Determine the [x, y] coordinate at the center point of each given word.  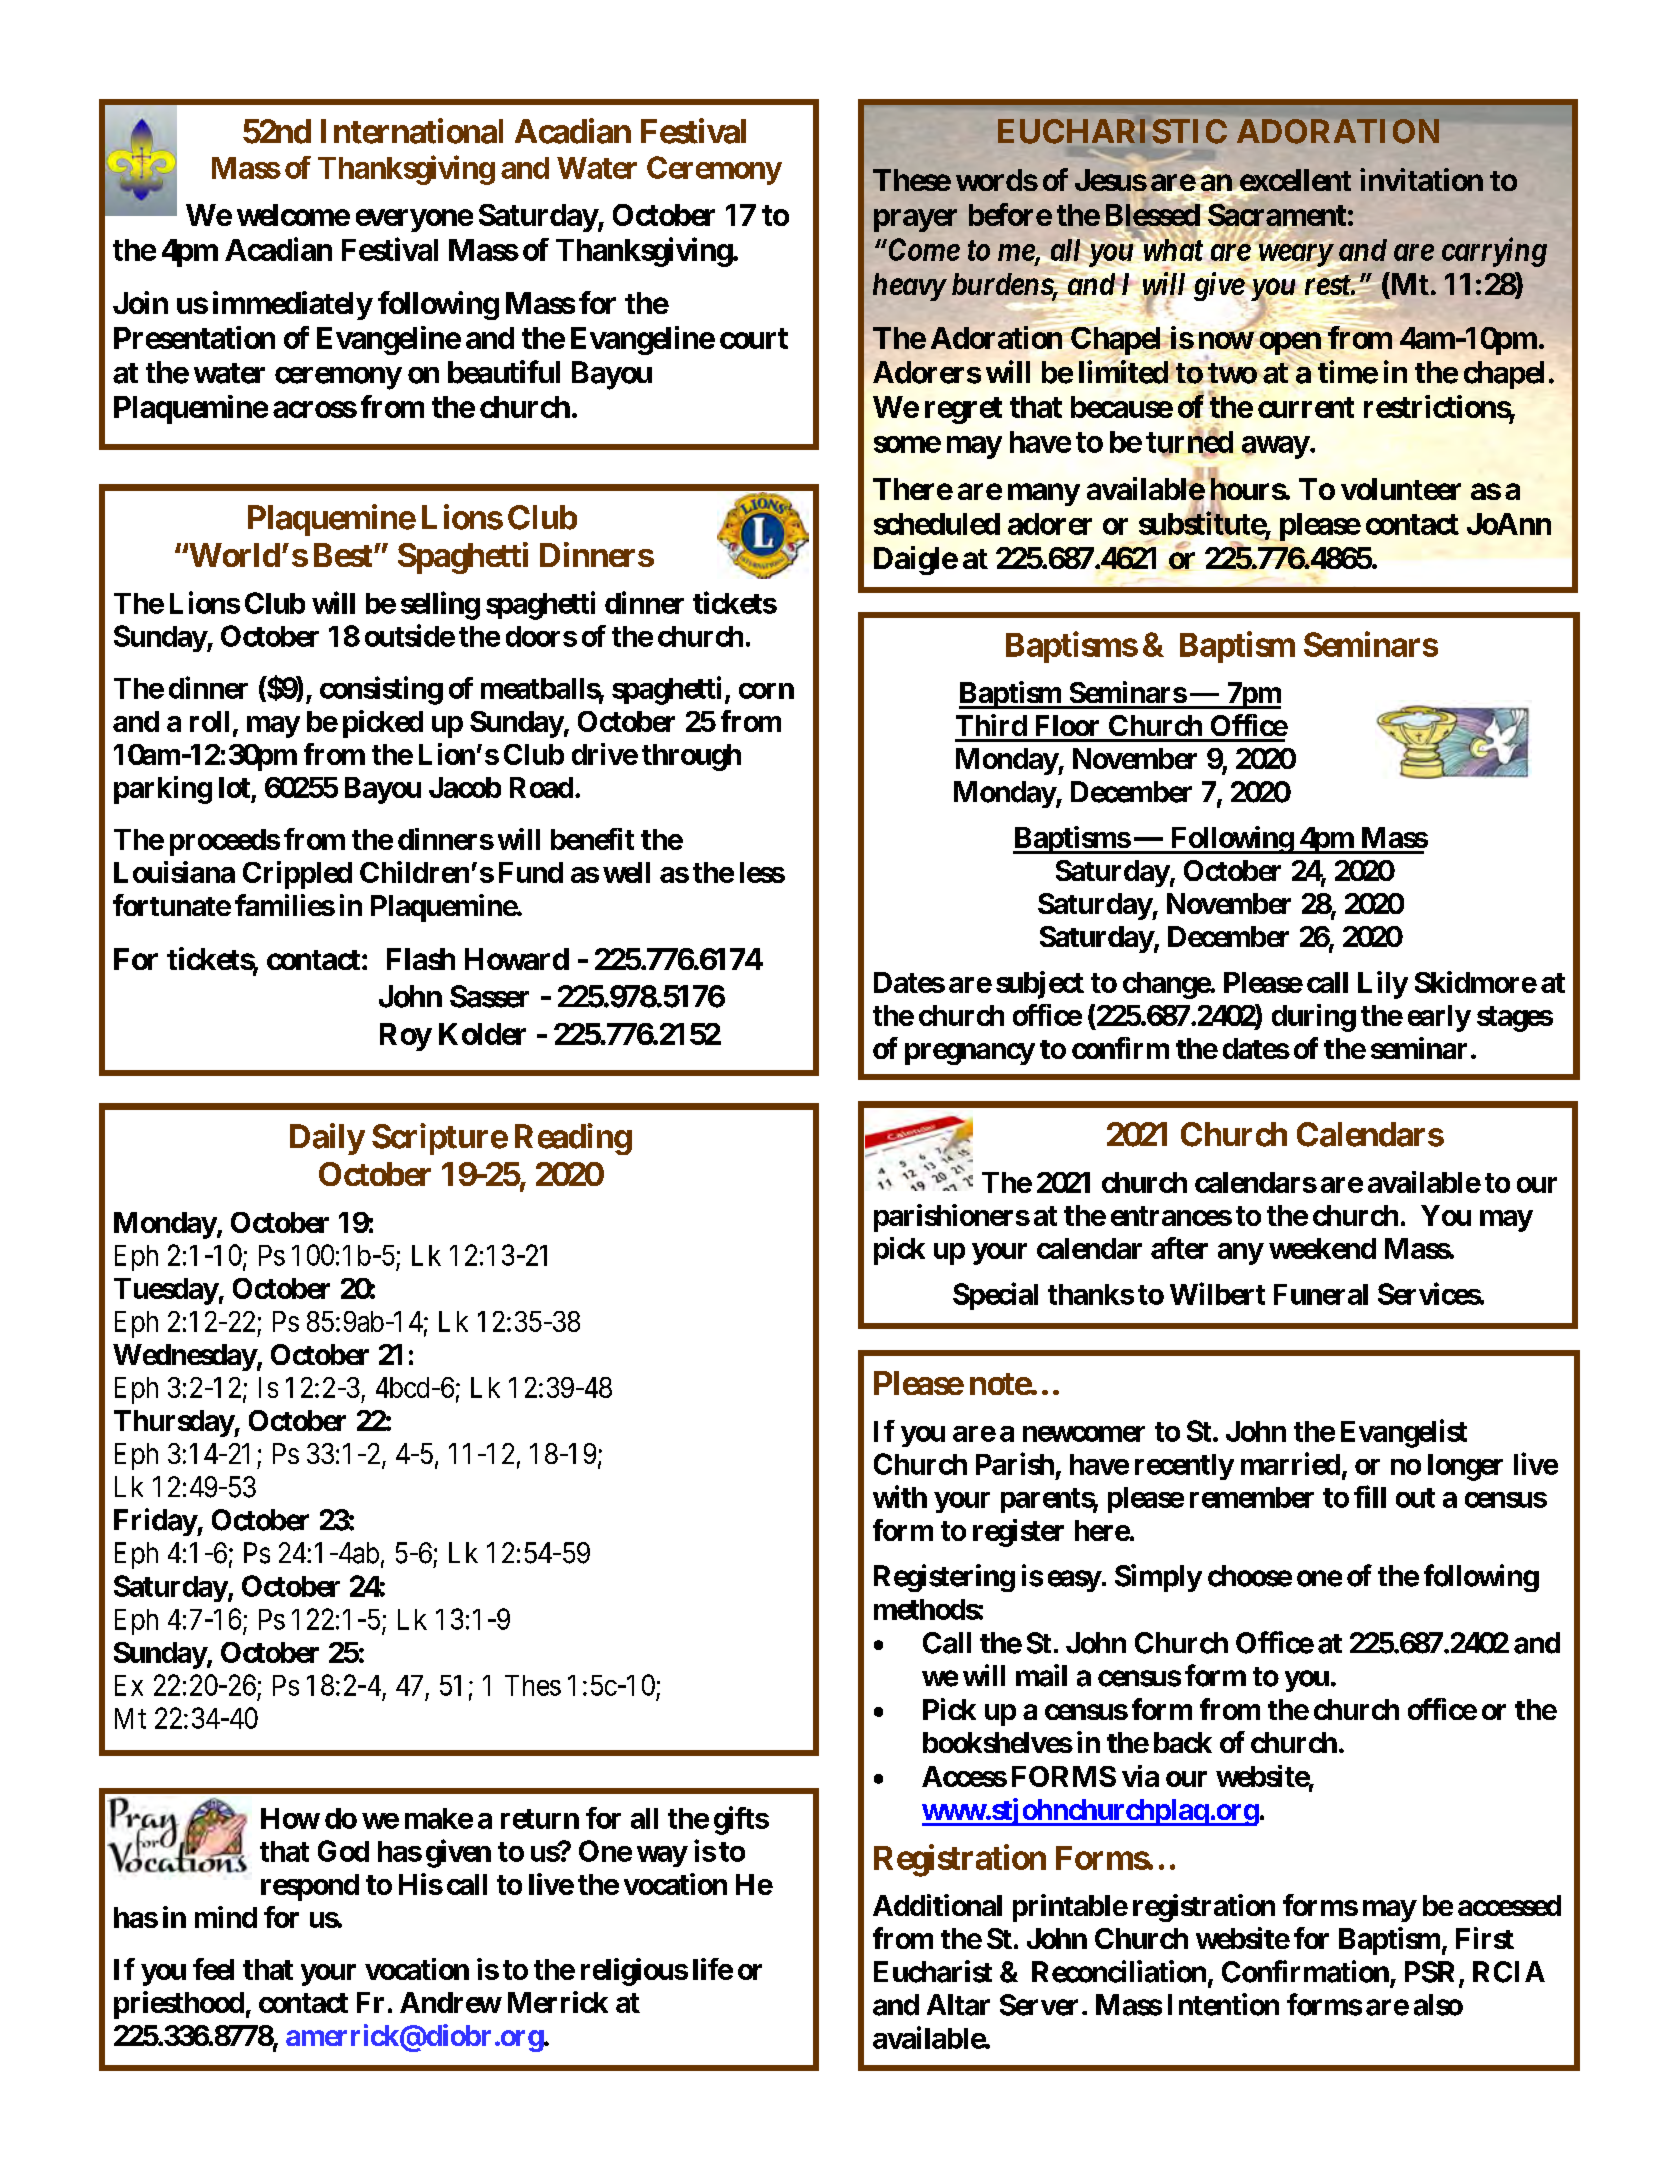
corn [766, 691]
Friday [156, 1522]
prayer [915, 220]
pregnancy [970, 1054]
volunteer [1401, 489]
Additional [937, 1905]
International [412, 131]
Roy [406, 1037]
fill [1370, 1496]
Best [343, 555]
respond [310, 1887]
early [1439, 1018]
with [900, 1496]
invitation [1421, 179]
